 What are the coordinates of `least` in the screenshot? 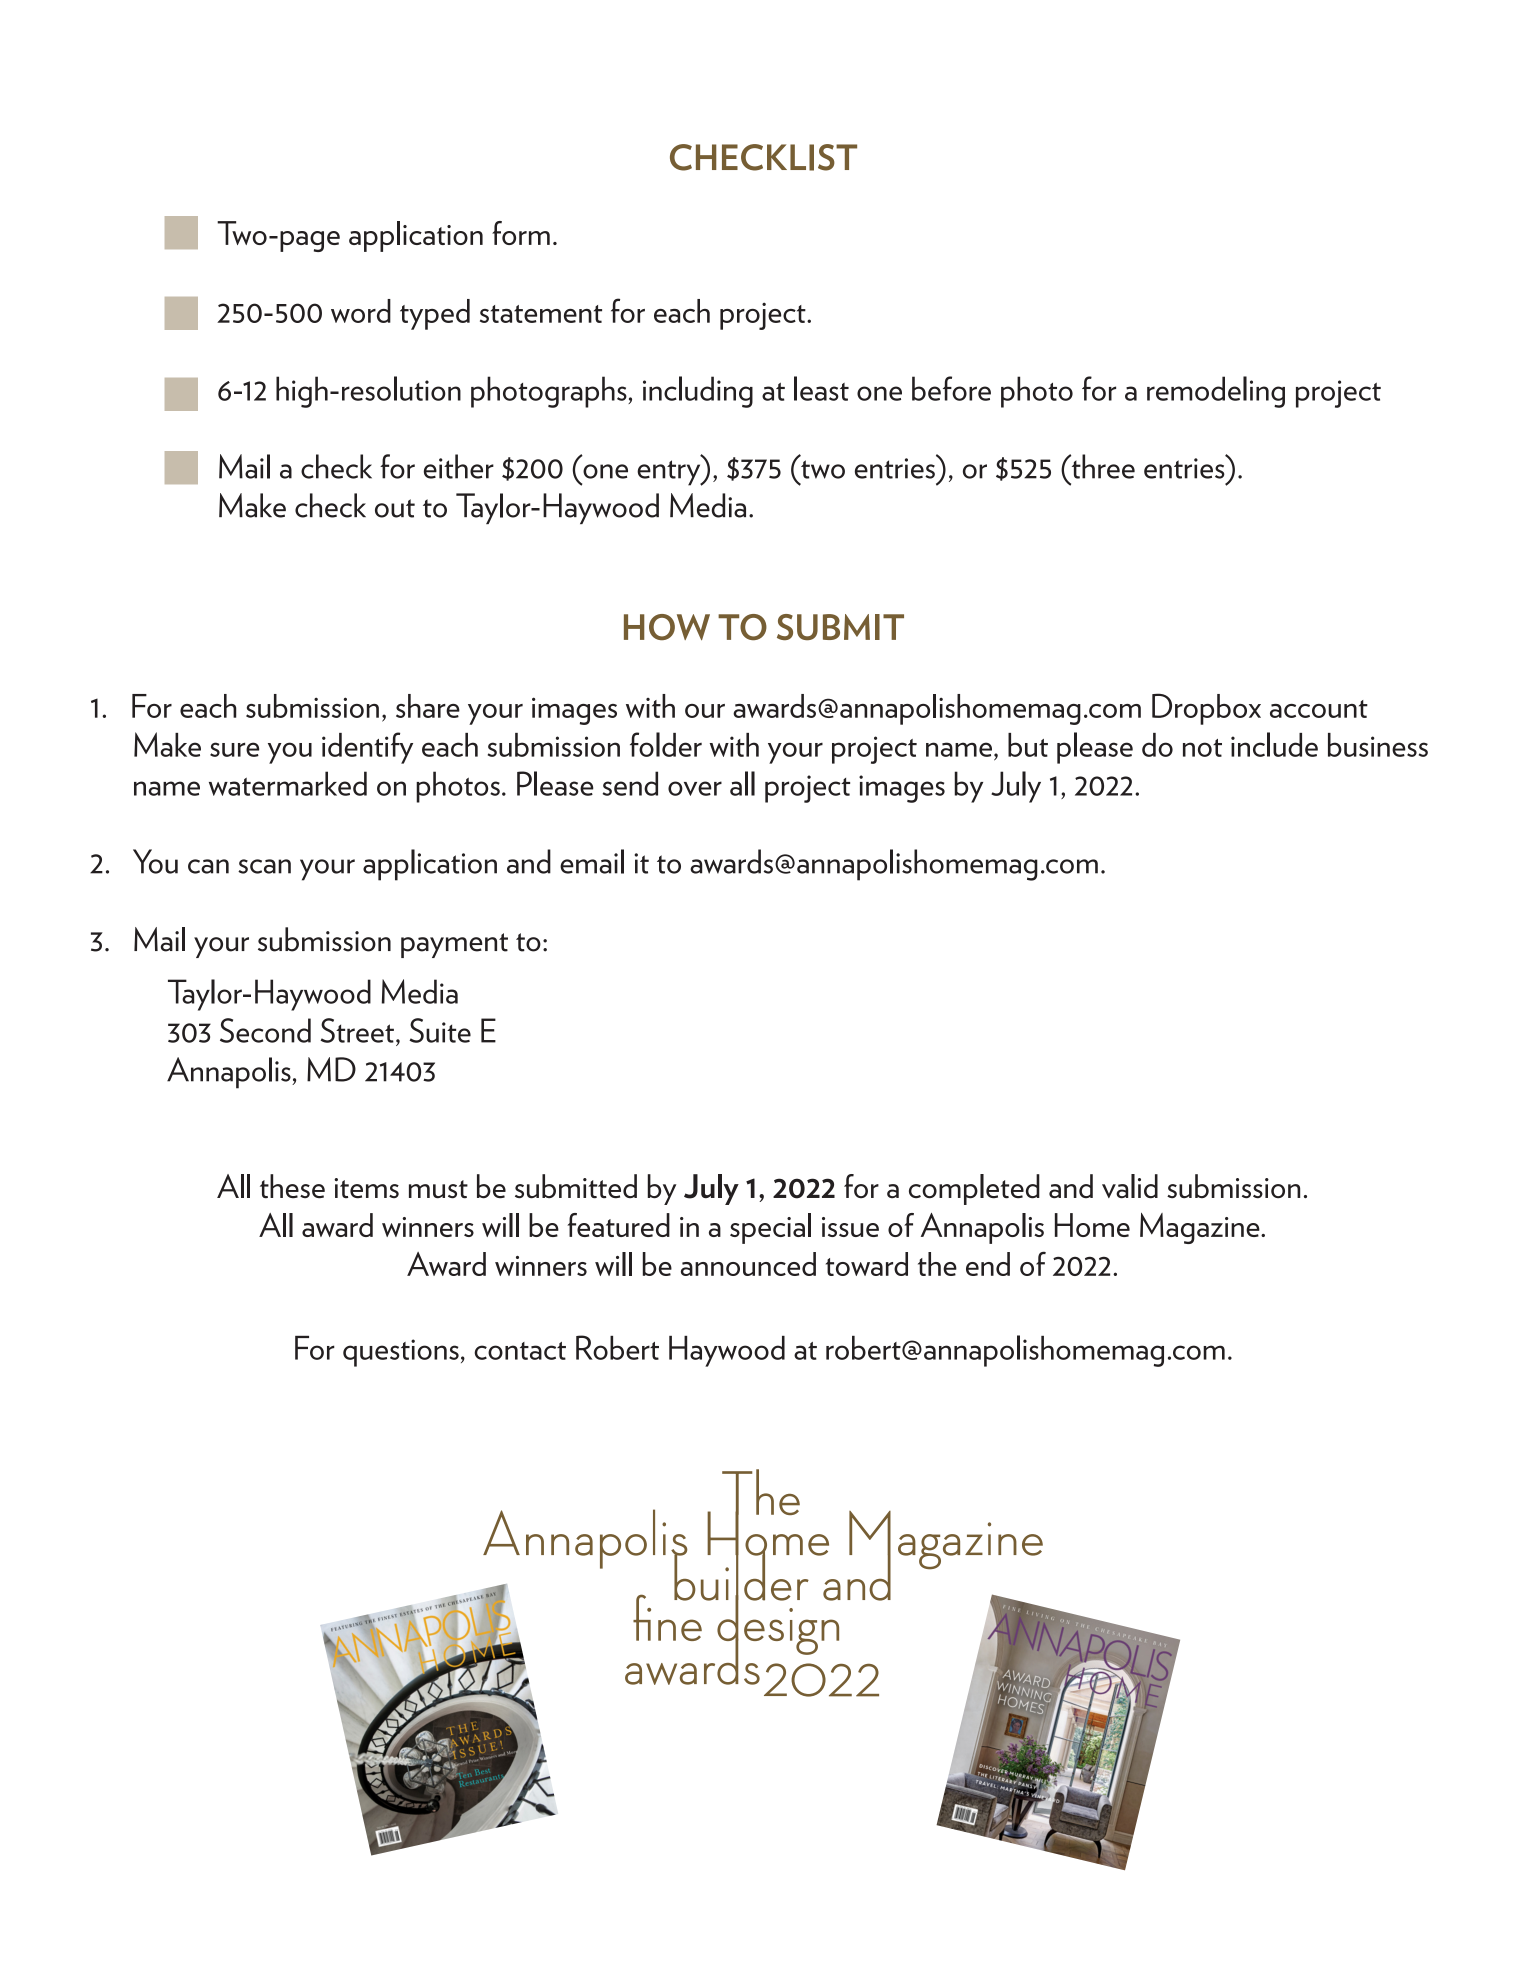 It's located at (821, 388).
